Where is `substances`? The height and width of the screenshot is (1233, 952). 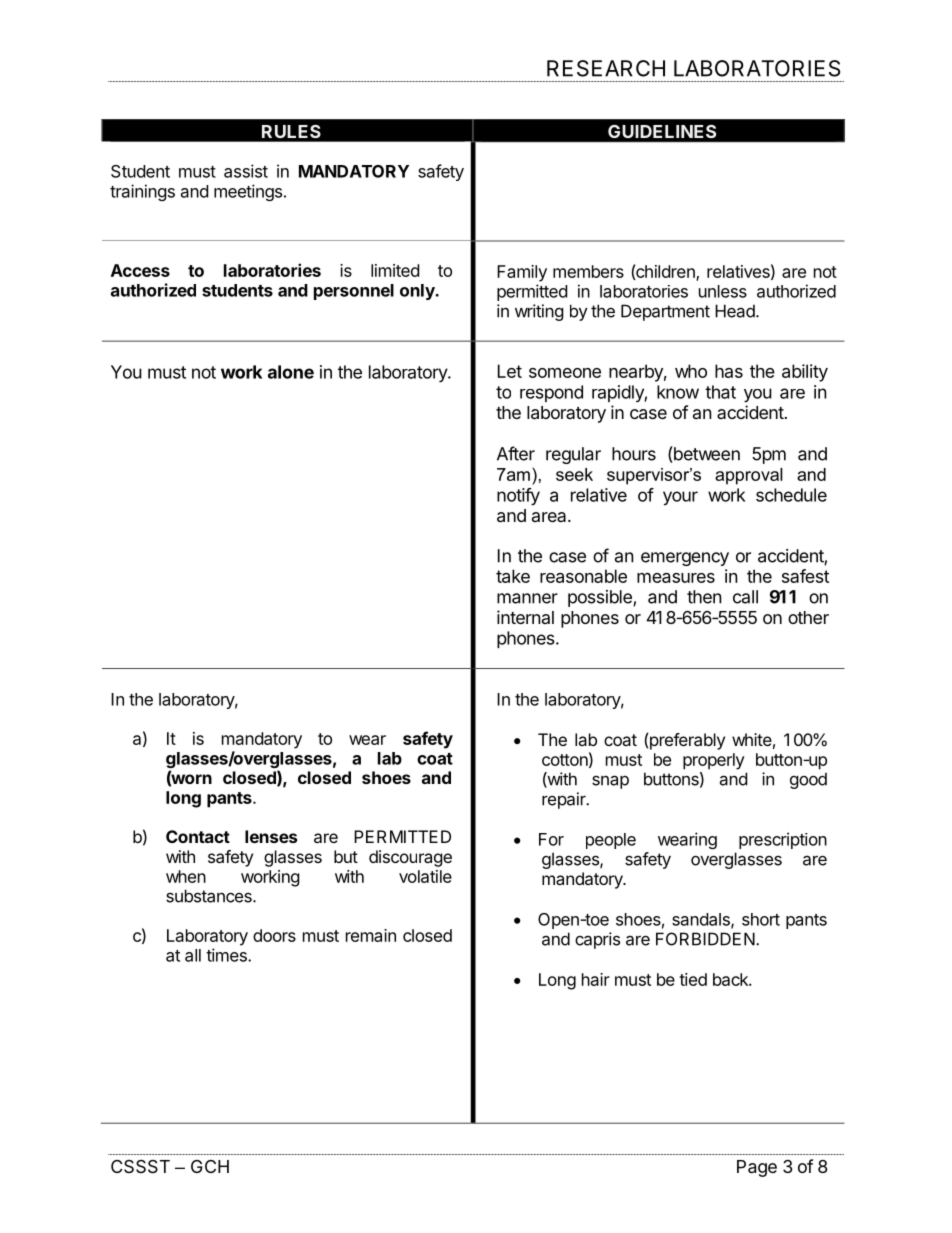
substances is located at coordinates (210, 896).
